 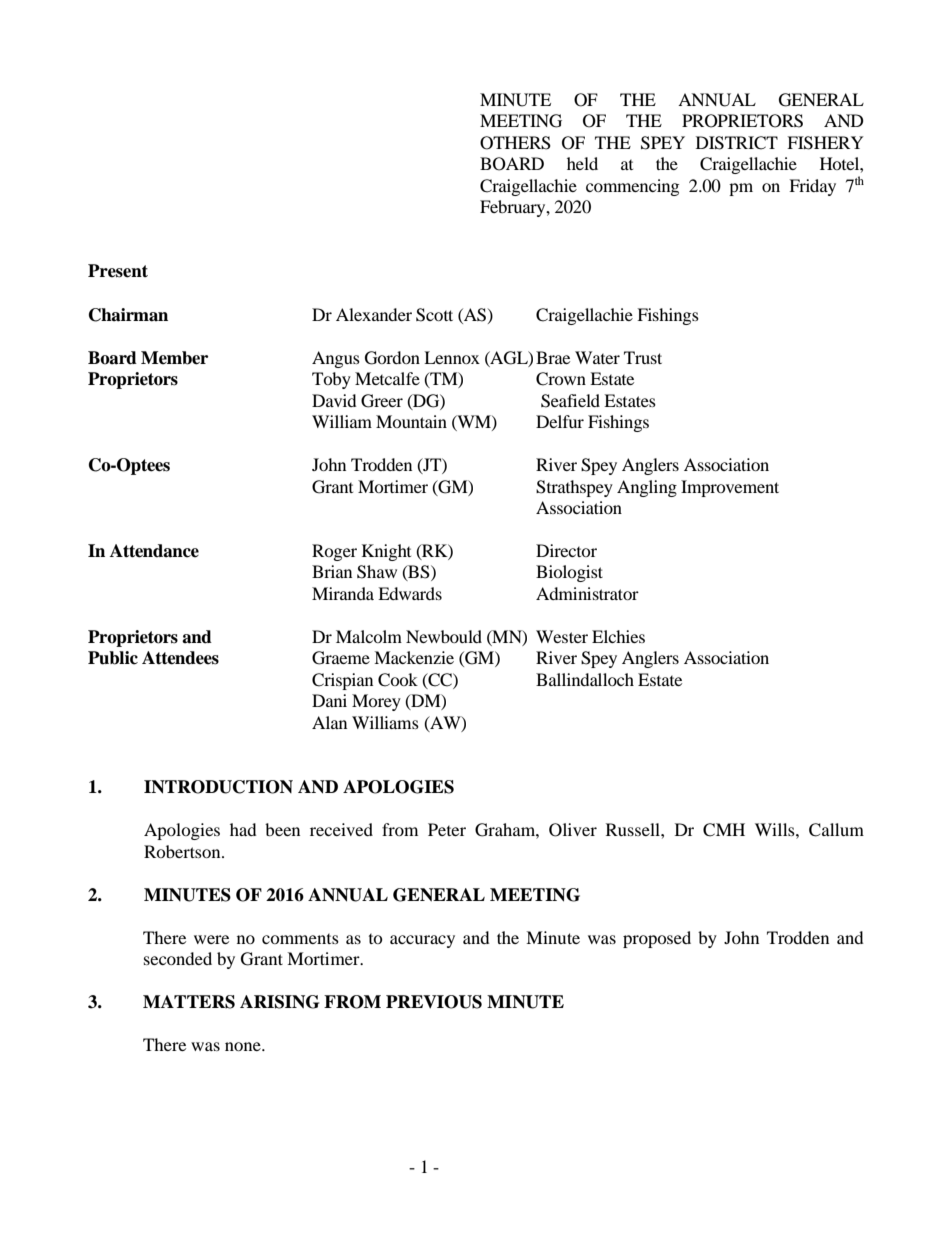 What do you see at coordinates (410, 593) in the page?
I see `Edwards` at bounding box center [410, 593].
